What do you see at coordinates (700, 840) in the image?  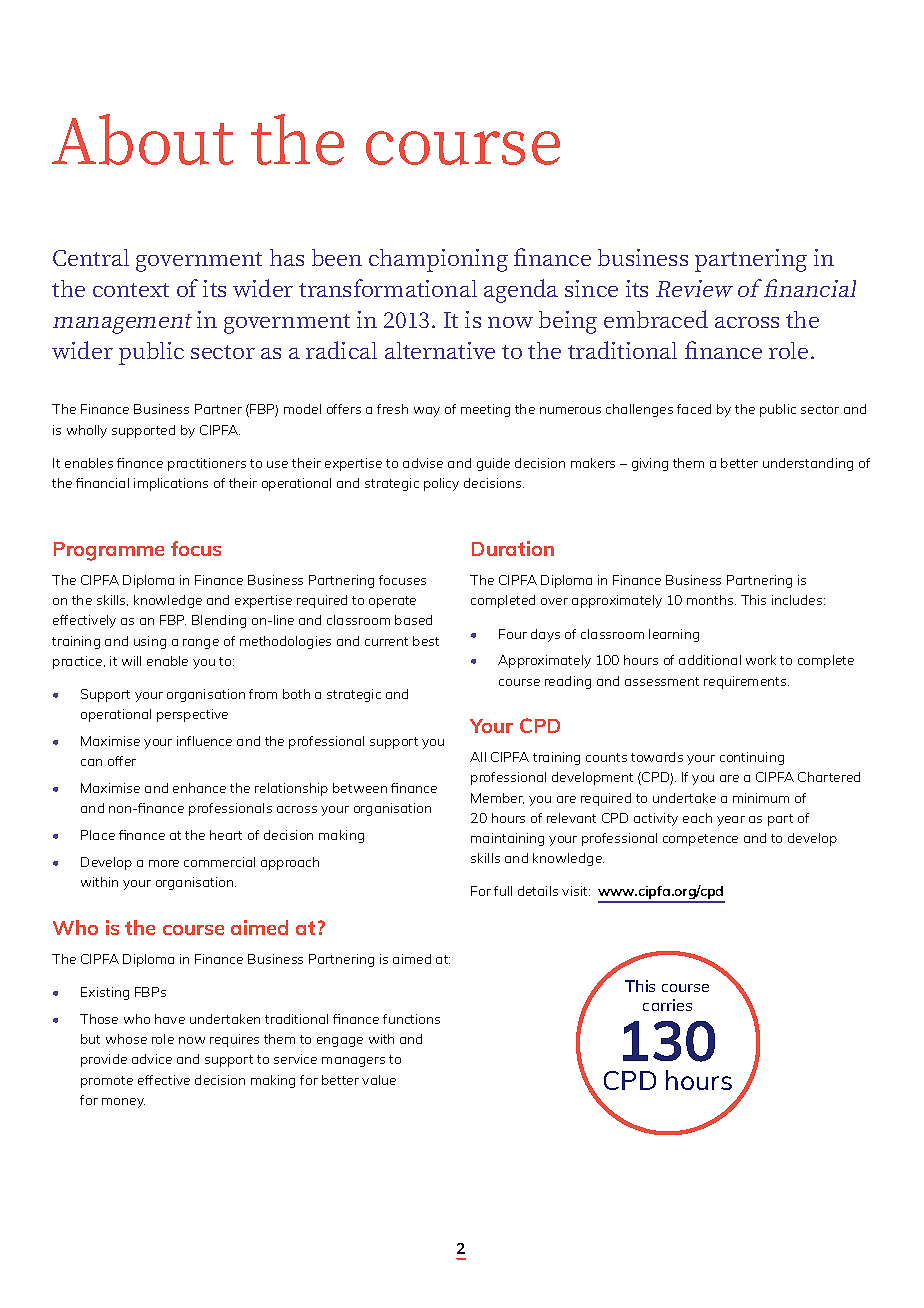 I see `competence` at bounding box center [700, 840].
